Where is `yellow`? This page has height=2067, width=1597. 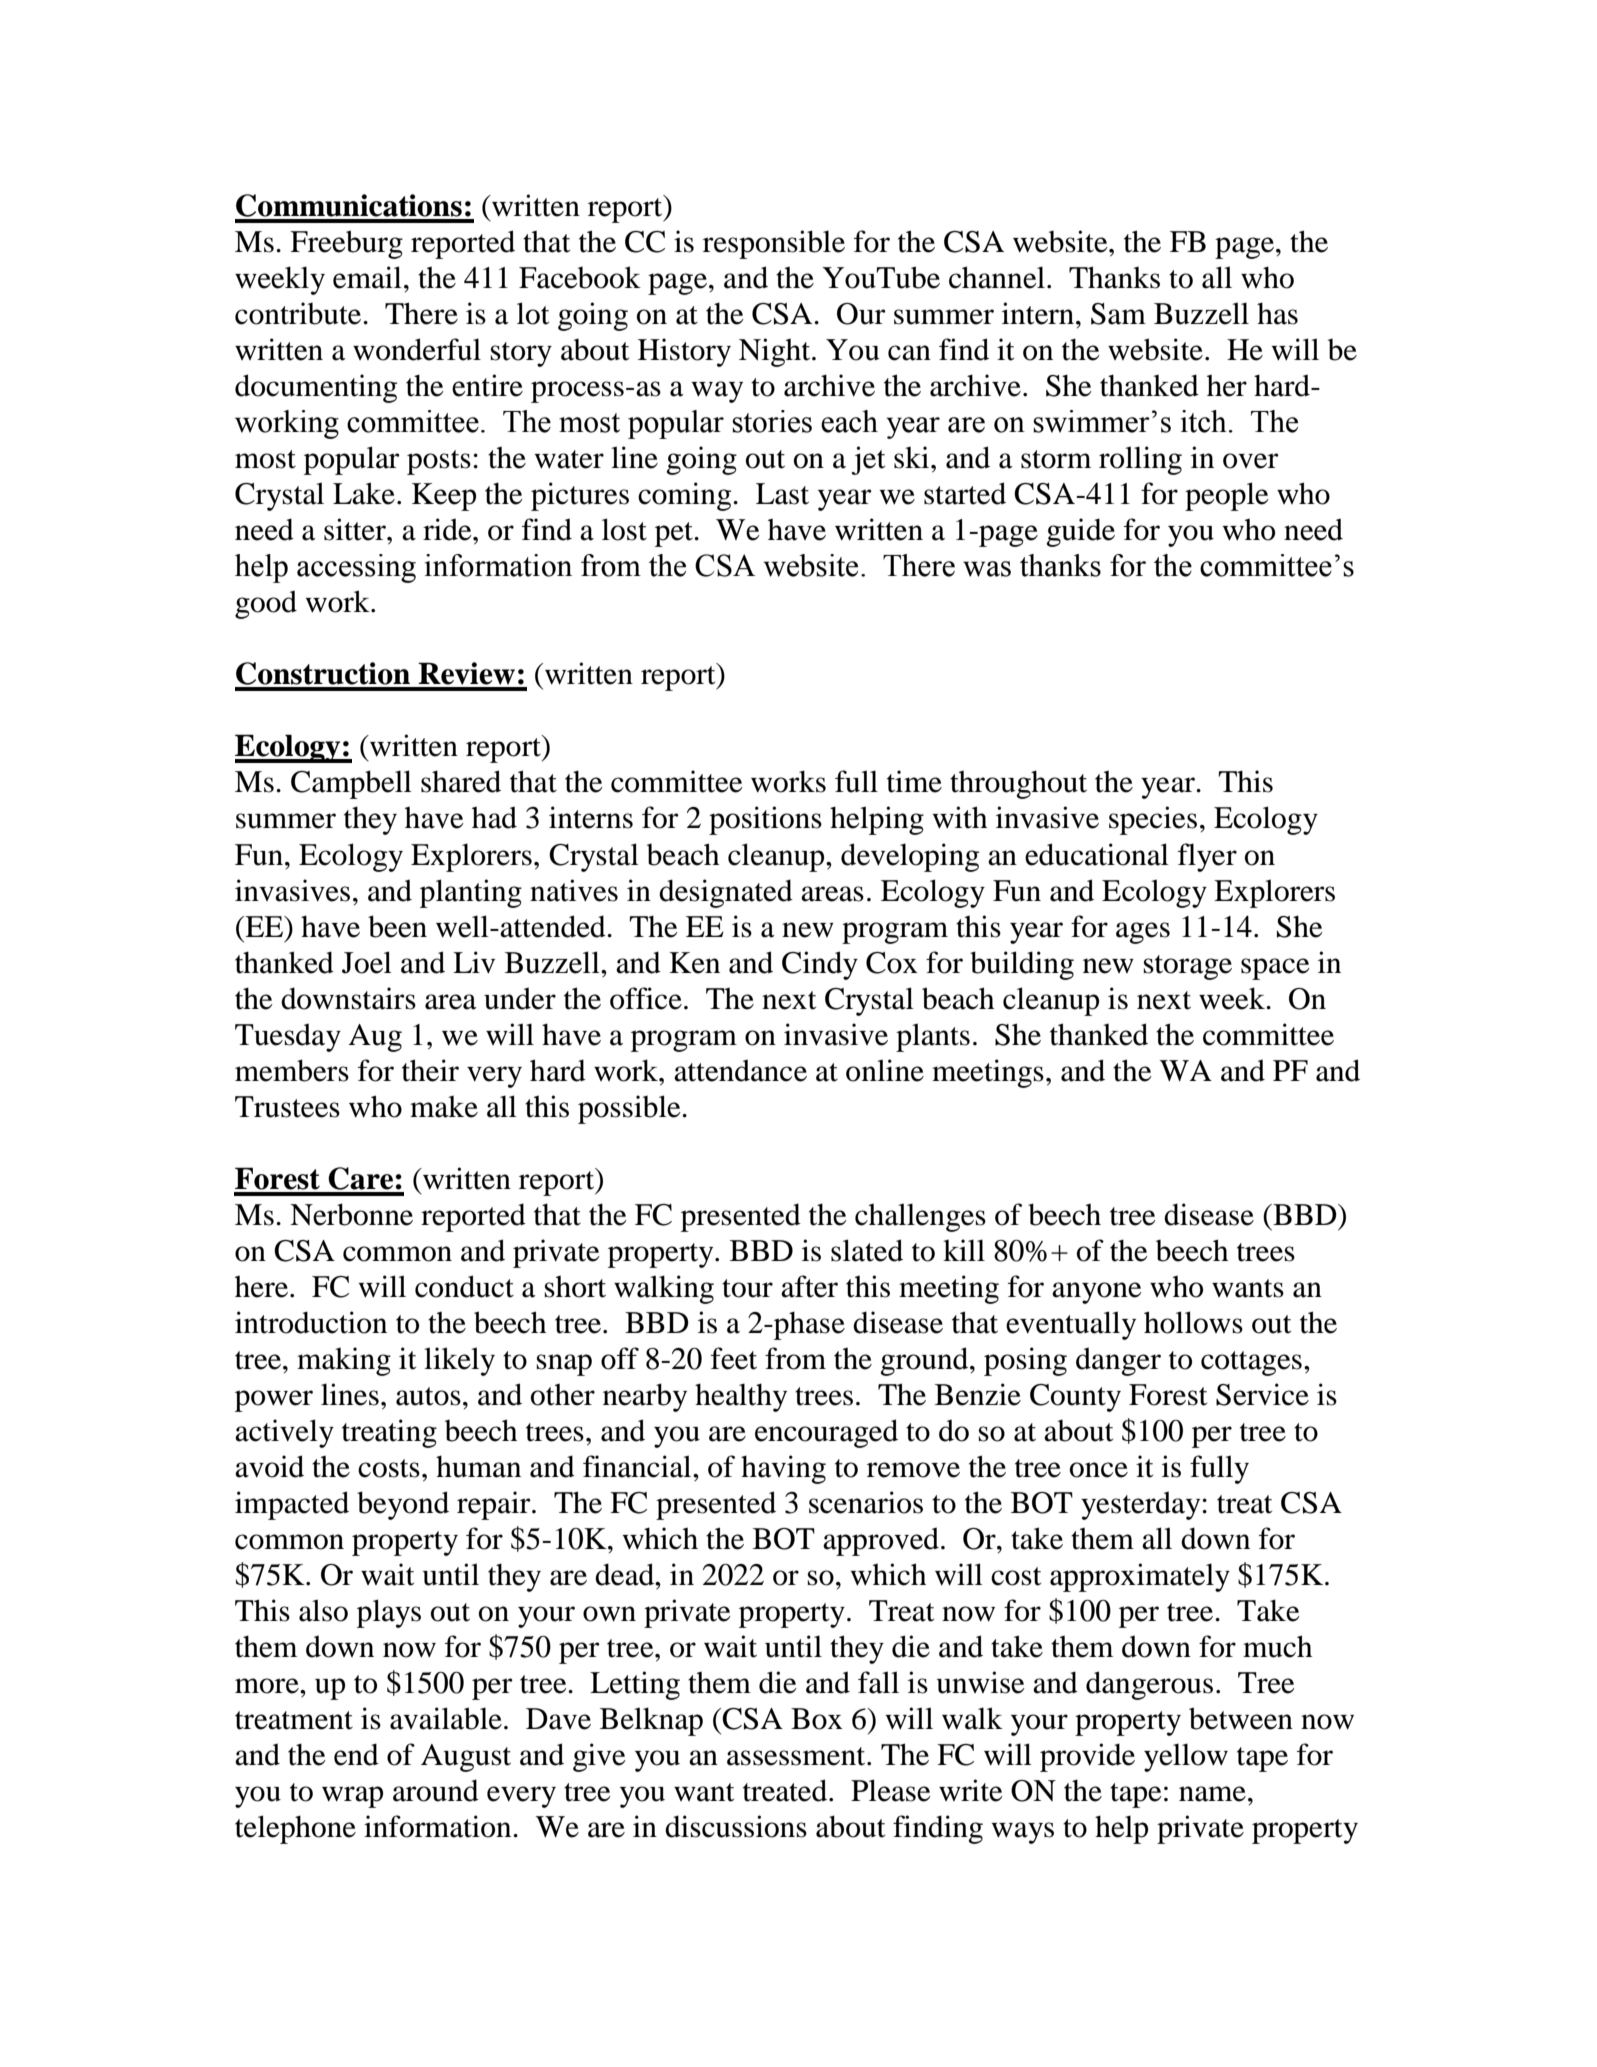 yellow is located at coordinates (1186, 1757).
